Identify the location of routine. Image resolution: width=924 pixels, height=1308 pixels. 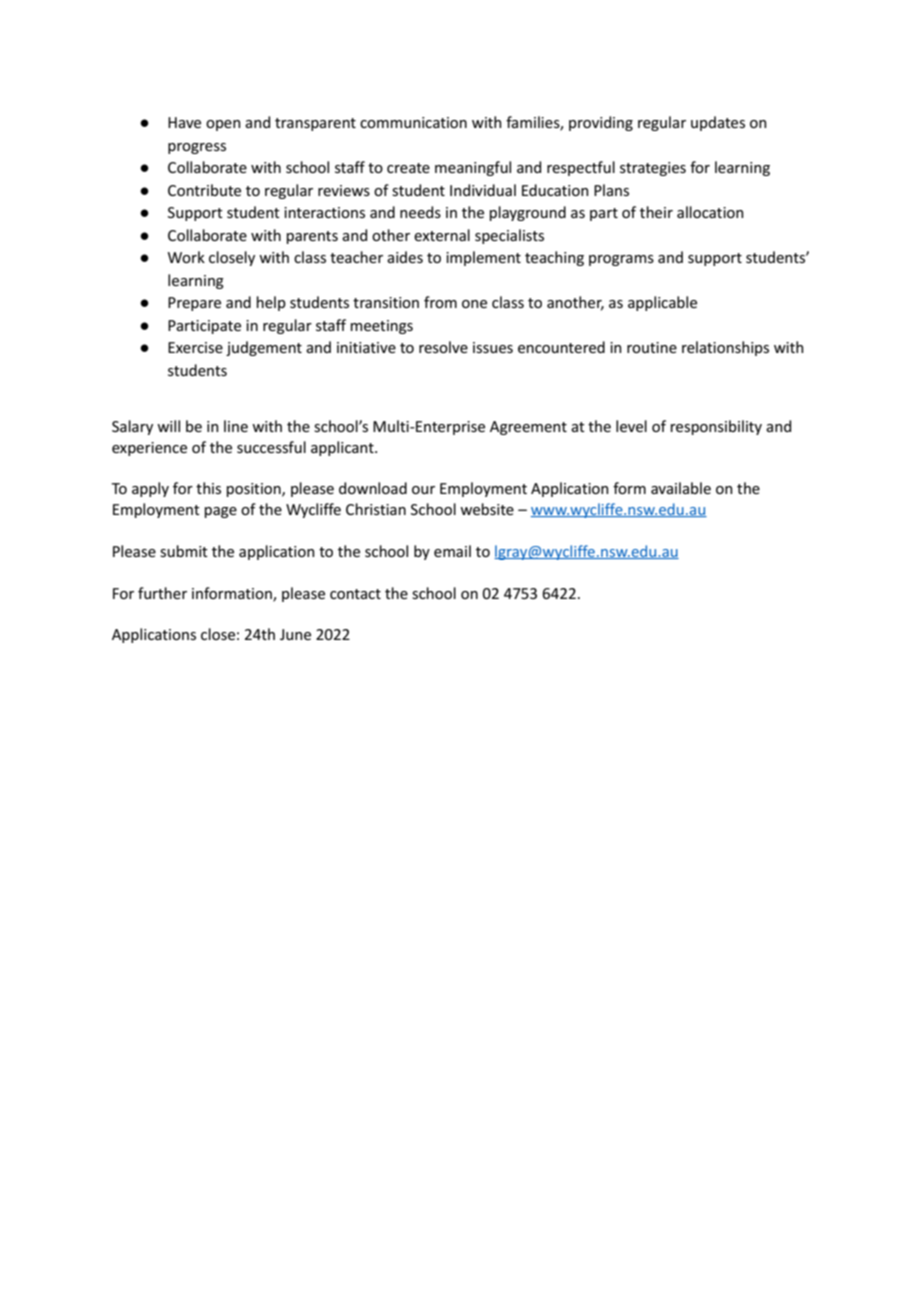
(652, 347).
